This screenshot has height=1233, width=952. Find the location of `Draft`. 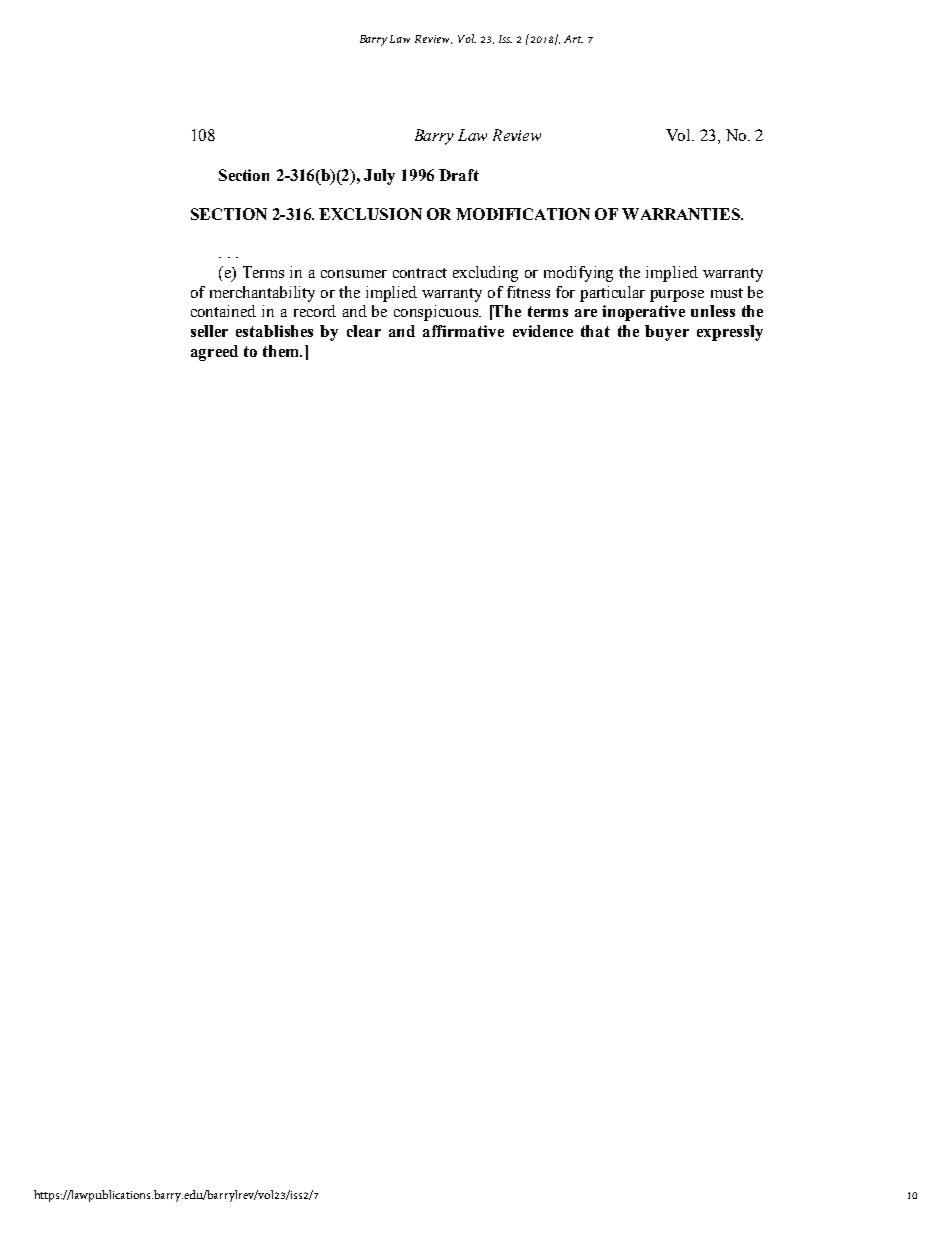

Draft is located at coordinates (459, 175).
